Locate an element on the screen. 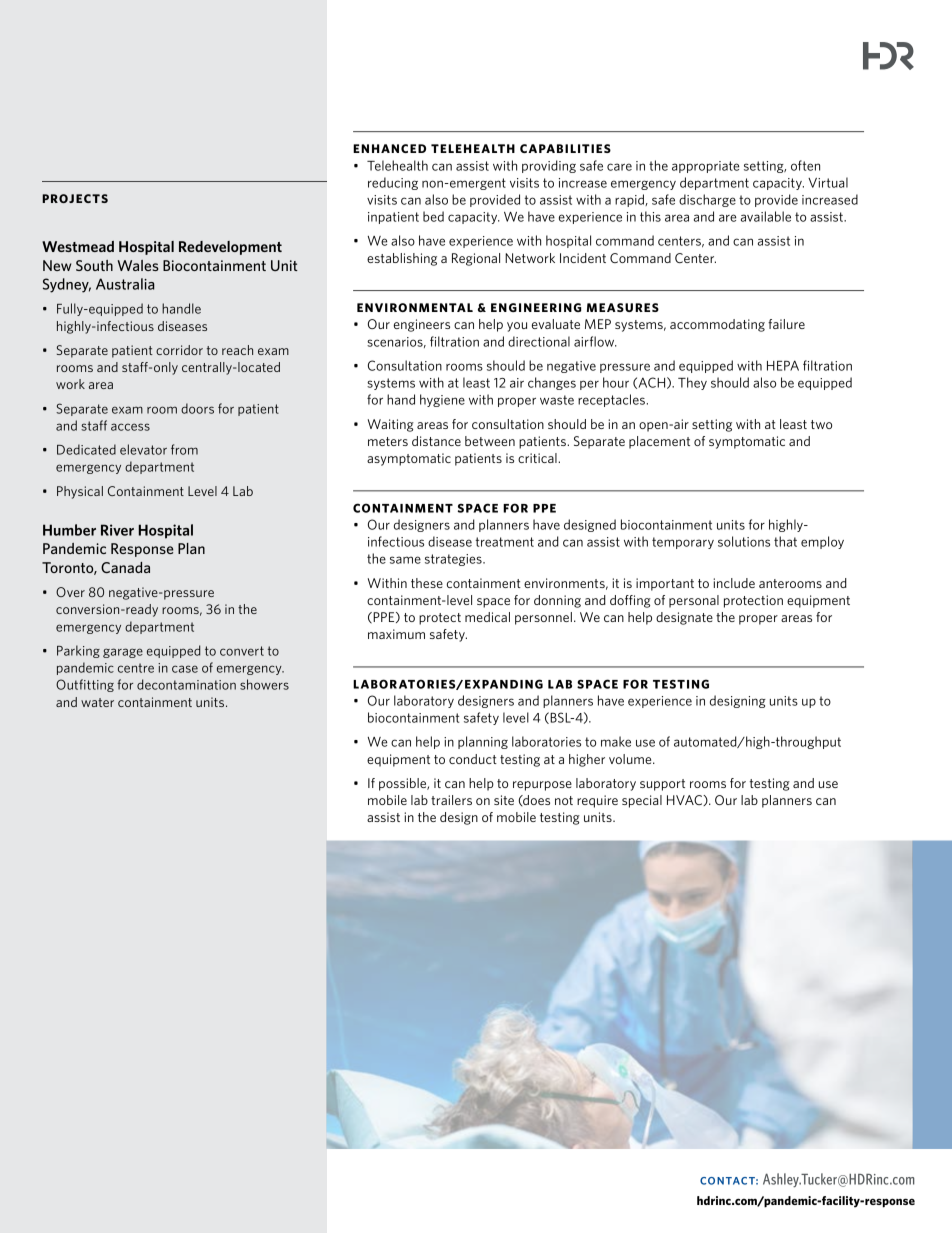  water is located at coordinates (97, 702).
